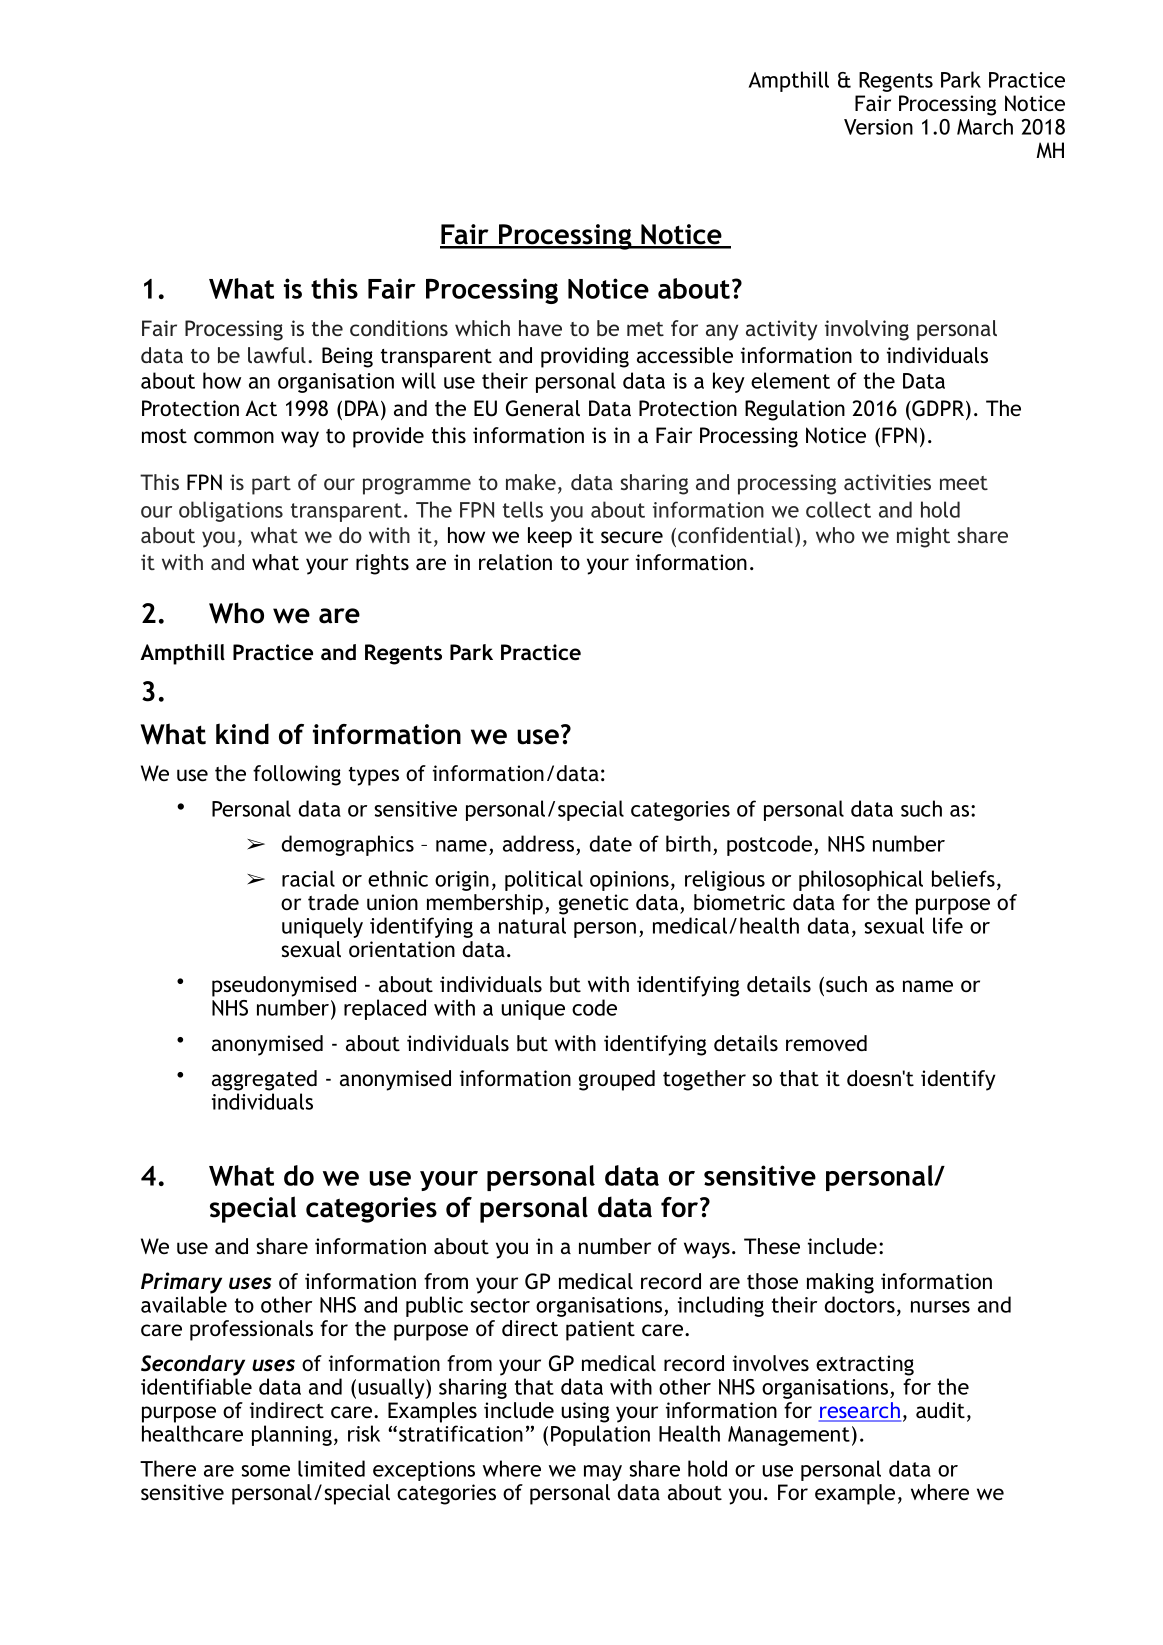 This screenshot has height=1645, width=1163. What do you see at coordinates (600, 1435) in the screenshot?
I see `Population` at bounding box center [600, 1435].
